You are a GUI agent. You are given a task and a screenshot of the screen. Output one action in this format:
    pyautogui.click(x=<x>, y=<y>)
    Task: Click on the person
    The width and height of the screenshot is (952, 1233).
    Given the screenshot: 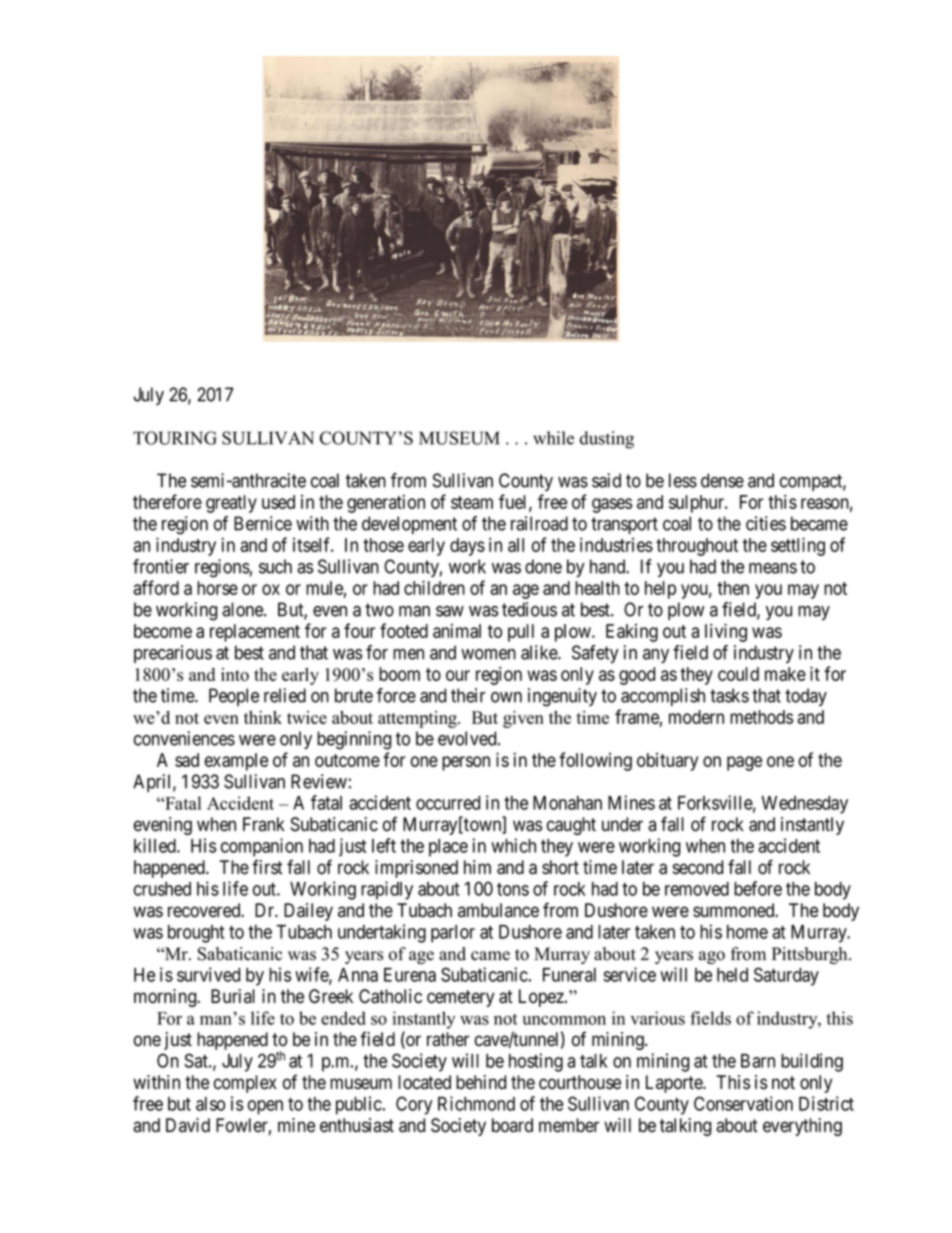 What is the action you would take?
    pyautogui.click(x=466, y=763)
